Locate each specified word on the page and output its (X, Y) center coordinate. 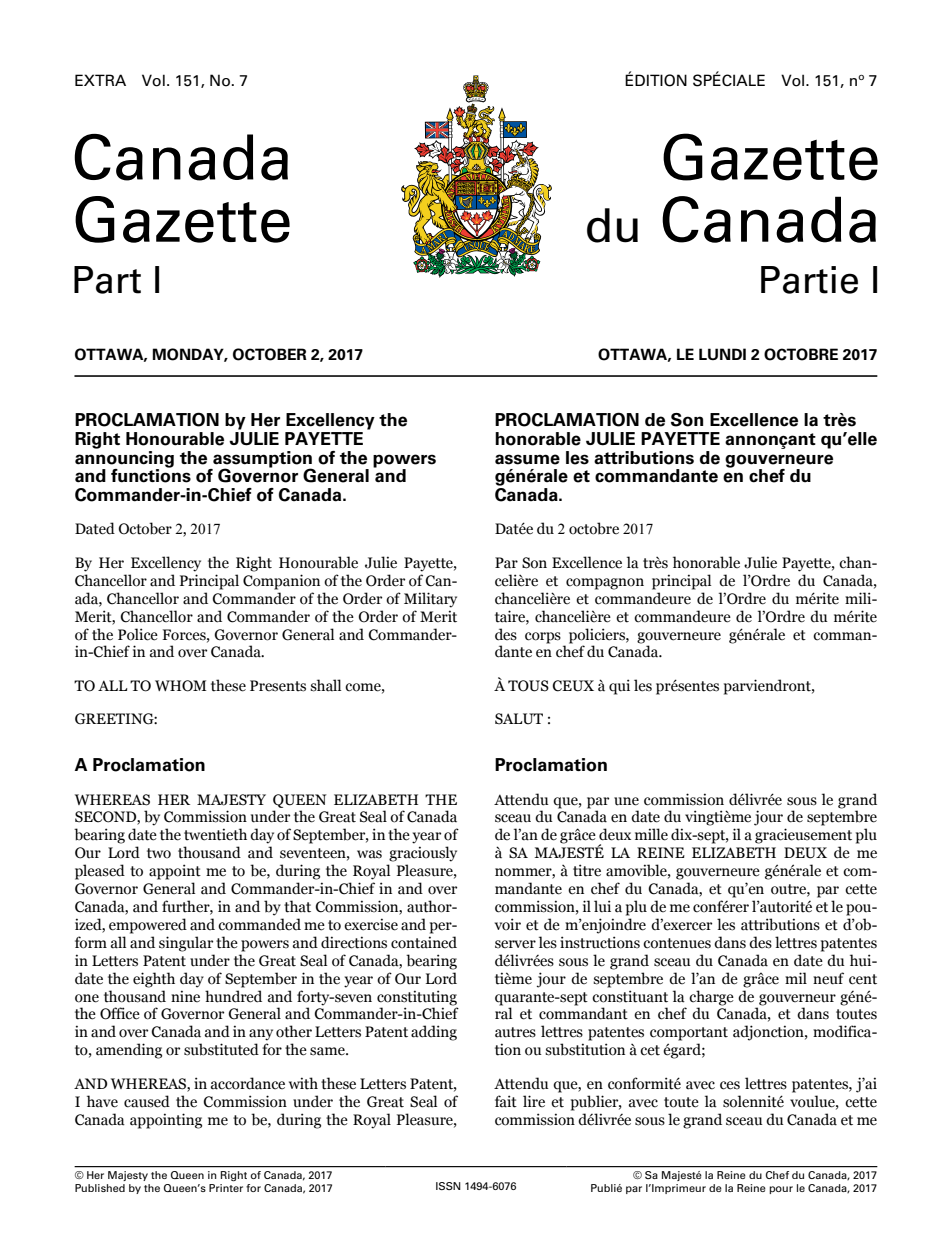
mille (651, 834)
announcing (124, 459)
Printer (226, 1188)
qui (619, 687)
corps (543, 638)
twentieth (215, 834)
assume (527, 459)
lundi (722, 354)
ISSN (448, 1186)
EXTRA (100, 80)
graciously (423, 854)
